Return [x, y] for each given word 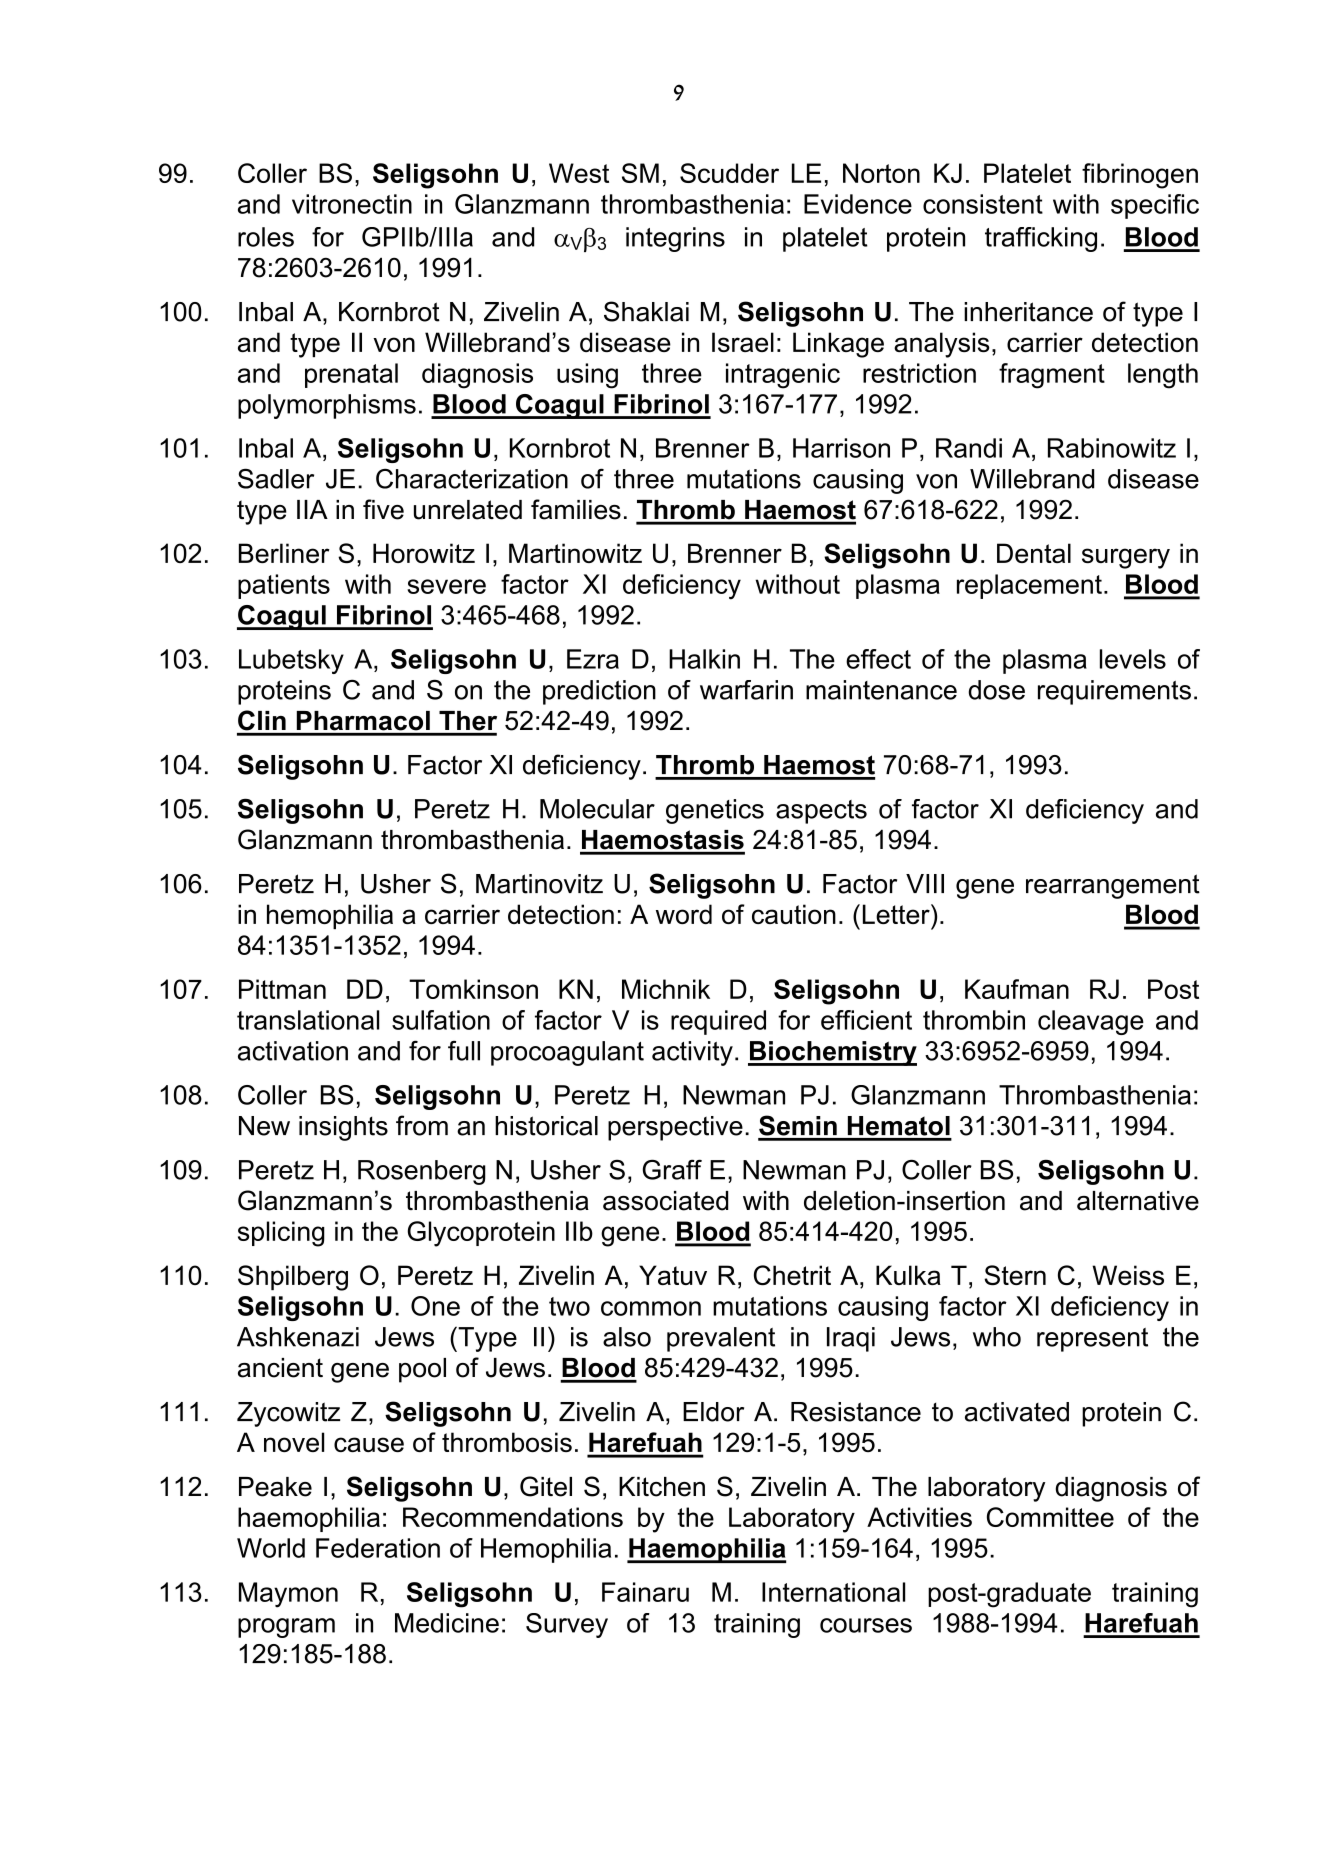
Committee [1050, 1517]
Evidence [858, 204]
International [833, 1592]
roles [266, 237]
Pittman [282, 989]
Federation [378, 1548]
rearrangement [1113, 886]
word [684, 914]
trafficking [1041, 239]
